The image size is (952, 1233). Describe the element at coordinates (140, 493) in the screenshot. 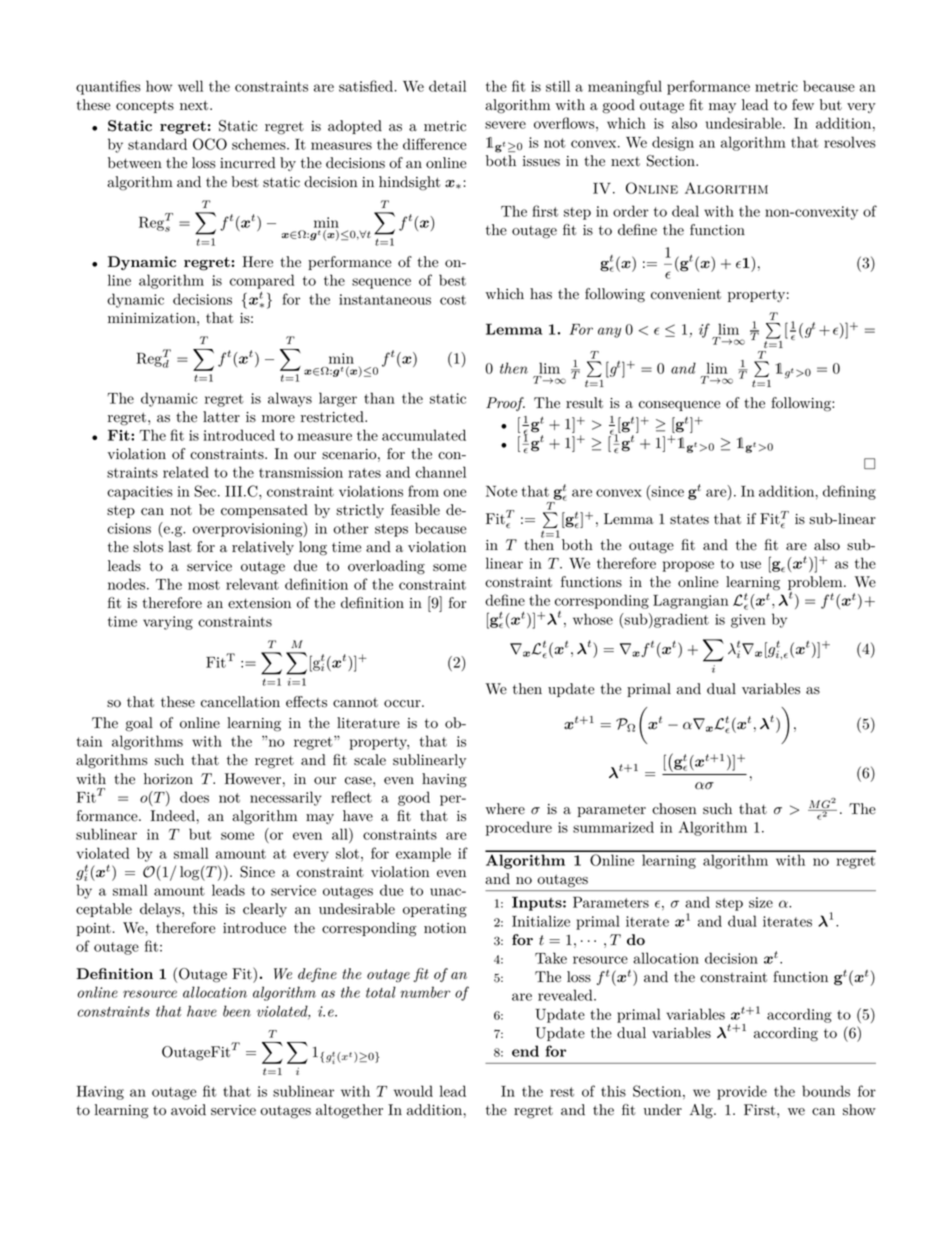

I see `capacities` at that location.
